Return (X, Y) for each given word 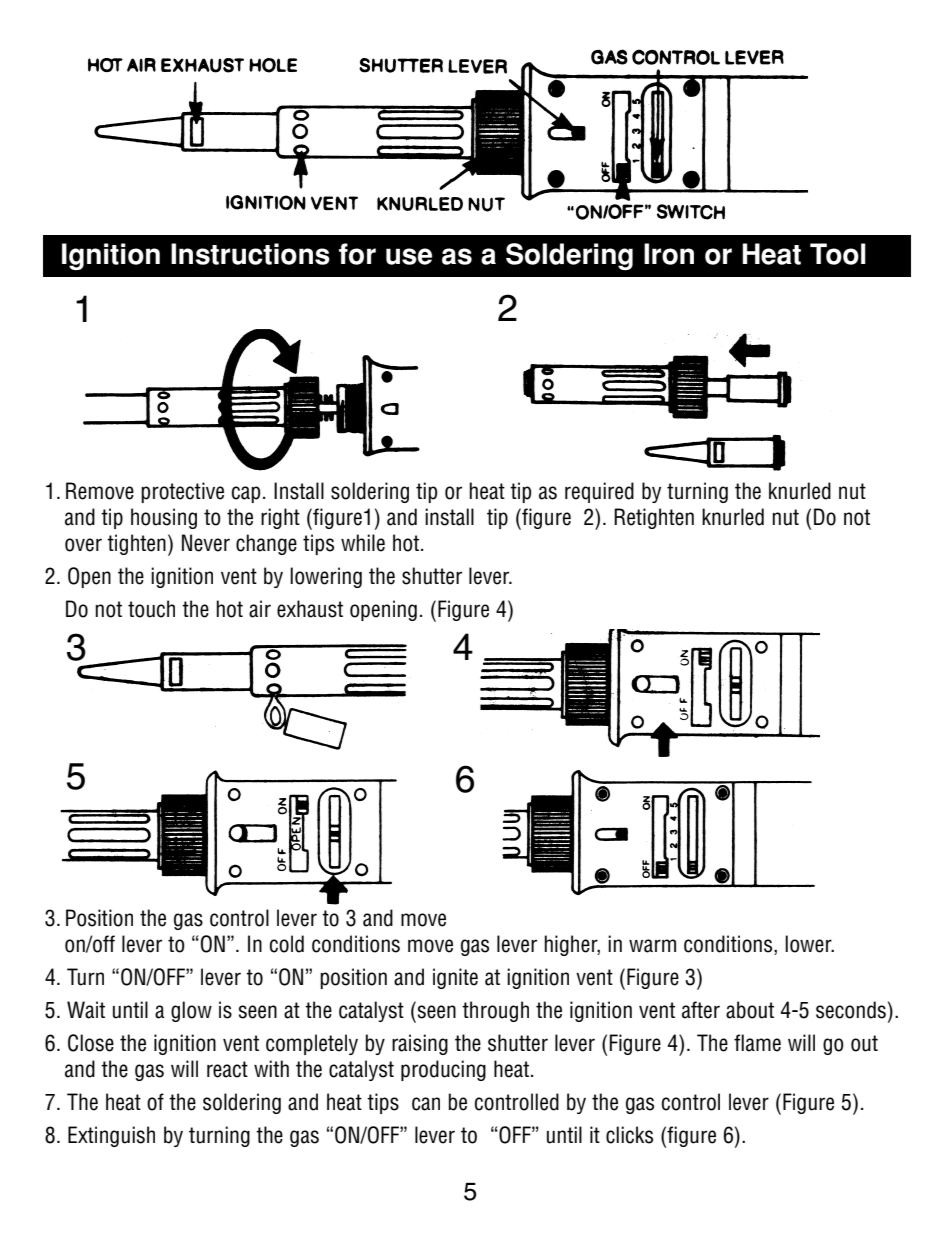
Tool (838, 254)
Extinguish (111, 1136)
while (363, 543)
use (409, 256)
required (599, 492)
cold (287, 944)
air (260, 609)
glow (191, 1011)
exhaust (310, 609)
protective (182, 492)
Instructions (250, 254)
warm (652, 946)
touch (151, 609)
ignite (455, 978)
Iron (669, 254)
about (750, 1010)
